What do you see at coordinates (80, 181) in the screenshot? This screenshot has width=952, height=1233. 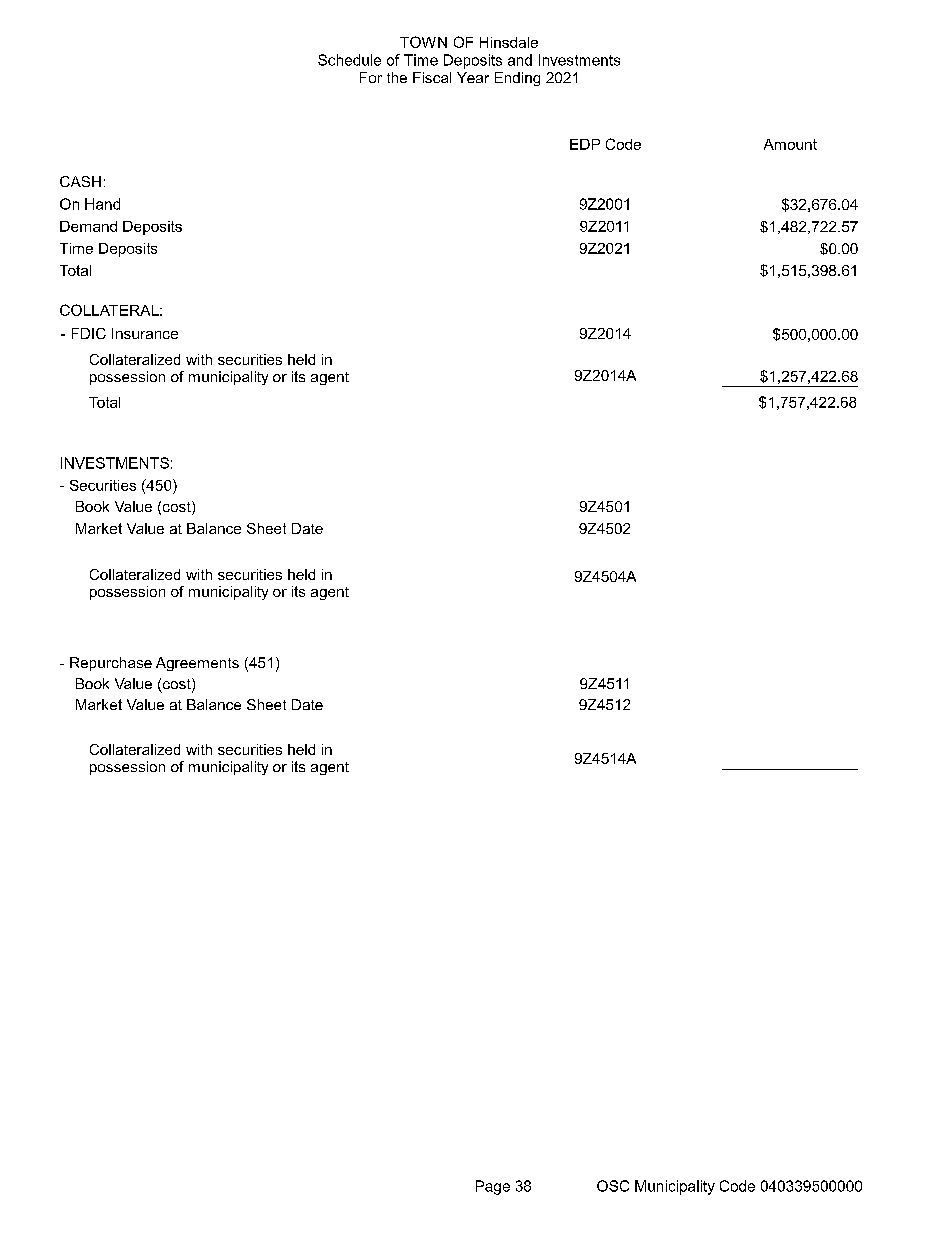 I see `CASH` at bounding box center [80, 181].
